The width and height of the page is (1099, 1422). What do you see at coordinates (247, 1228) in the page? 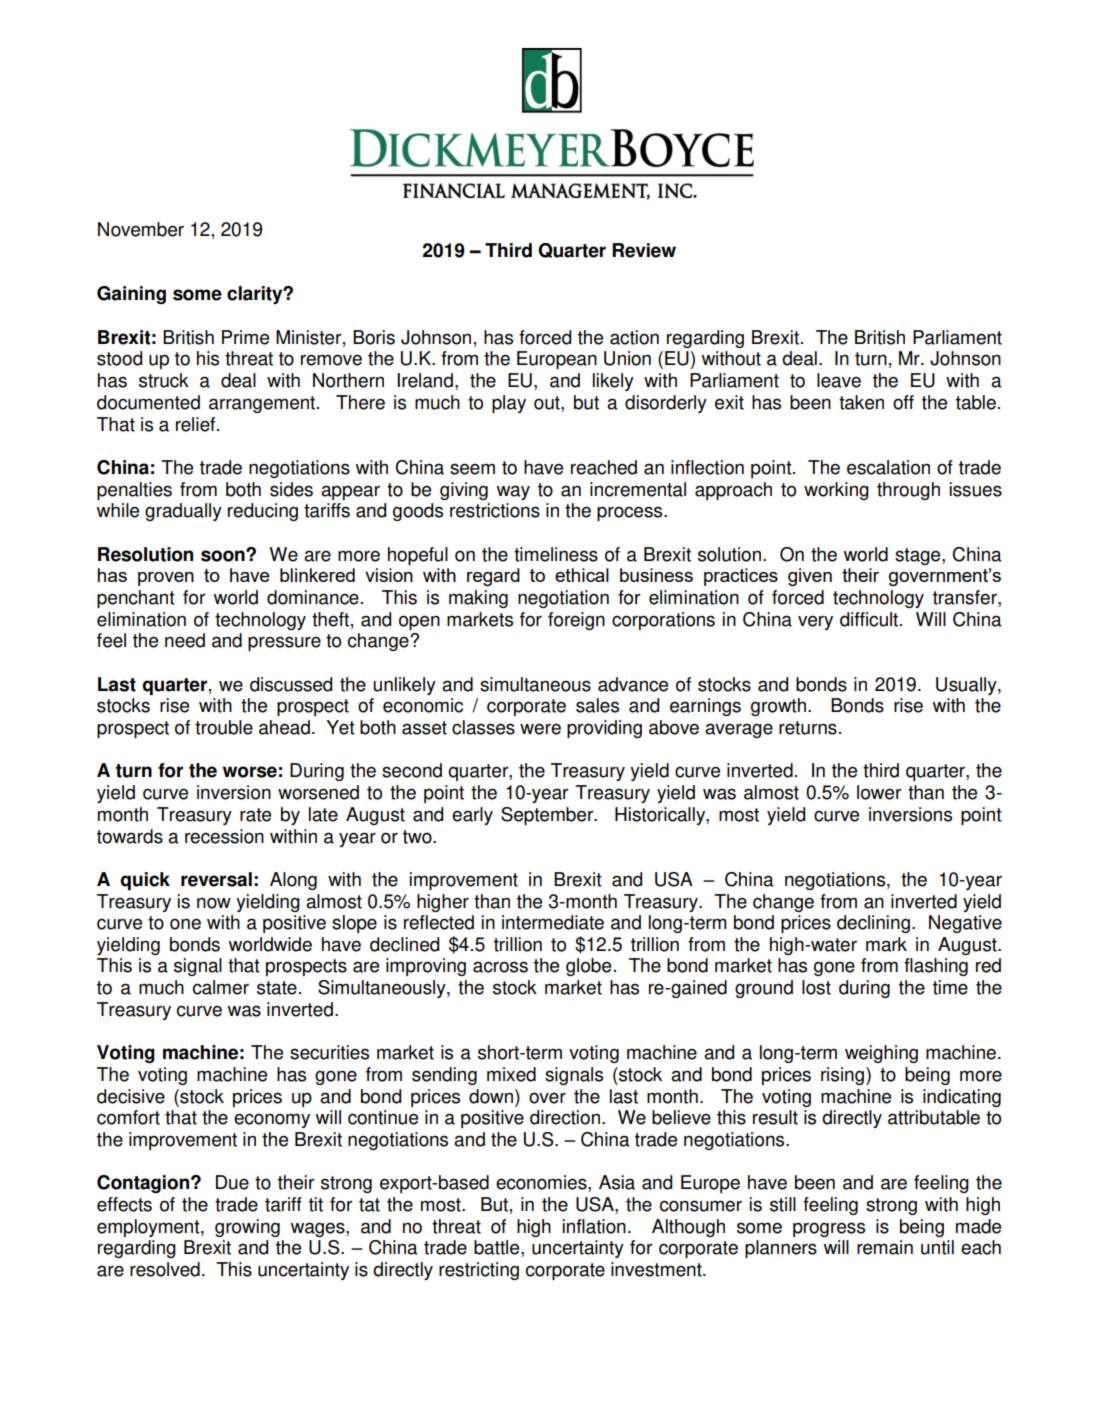
I see `growing` at bounding box center [247, 1228].
